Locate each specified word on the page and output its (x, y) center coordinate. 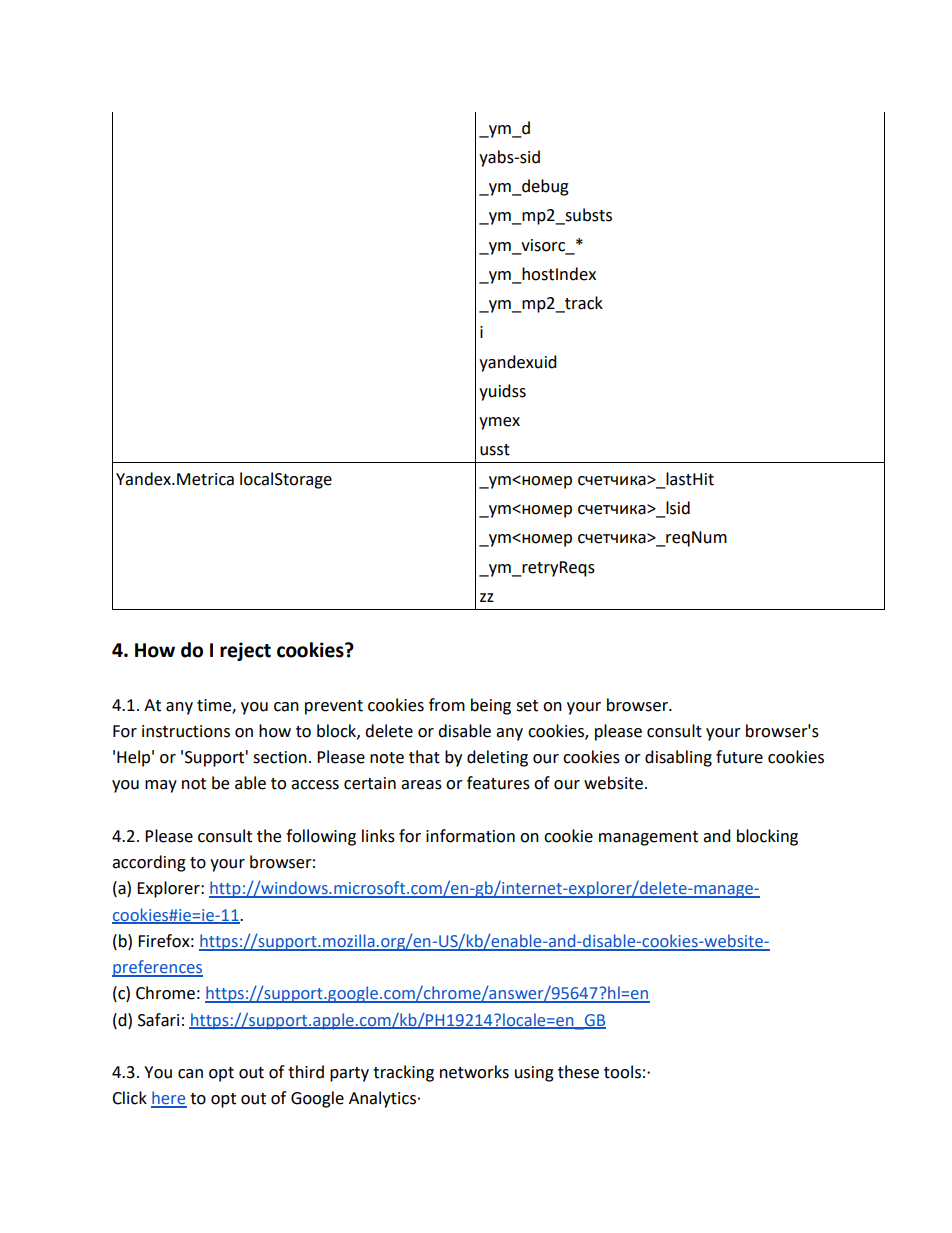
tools (622, 1072)
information (470, 836)
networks (474, 1072)
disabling (678, 758)
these (578, 1072)
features (498, 783)
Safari (158, 1020)
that (424, 757)
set (527, 706)
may (161, 786)
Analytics (382, 1099)
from (447, 705)
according (149, 863)
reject (245, 651)
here (169, 1099)
